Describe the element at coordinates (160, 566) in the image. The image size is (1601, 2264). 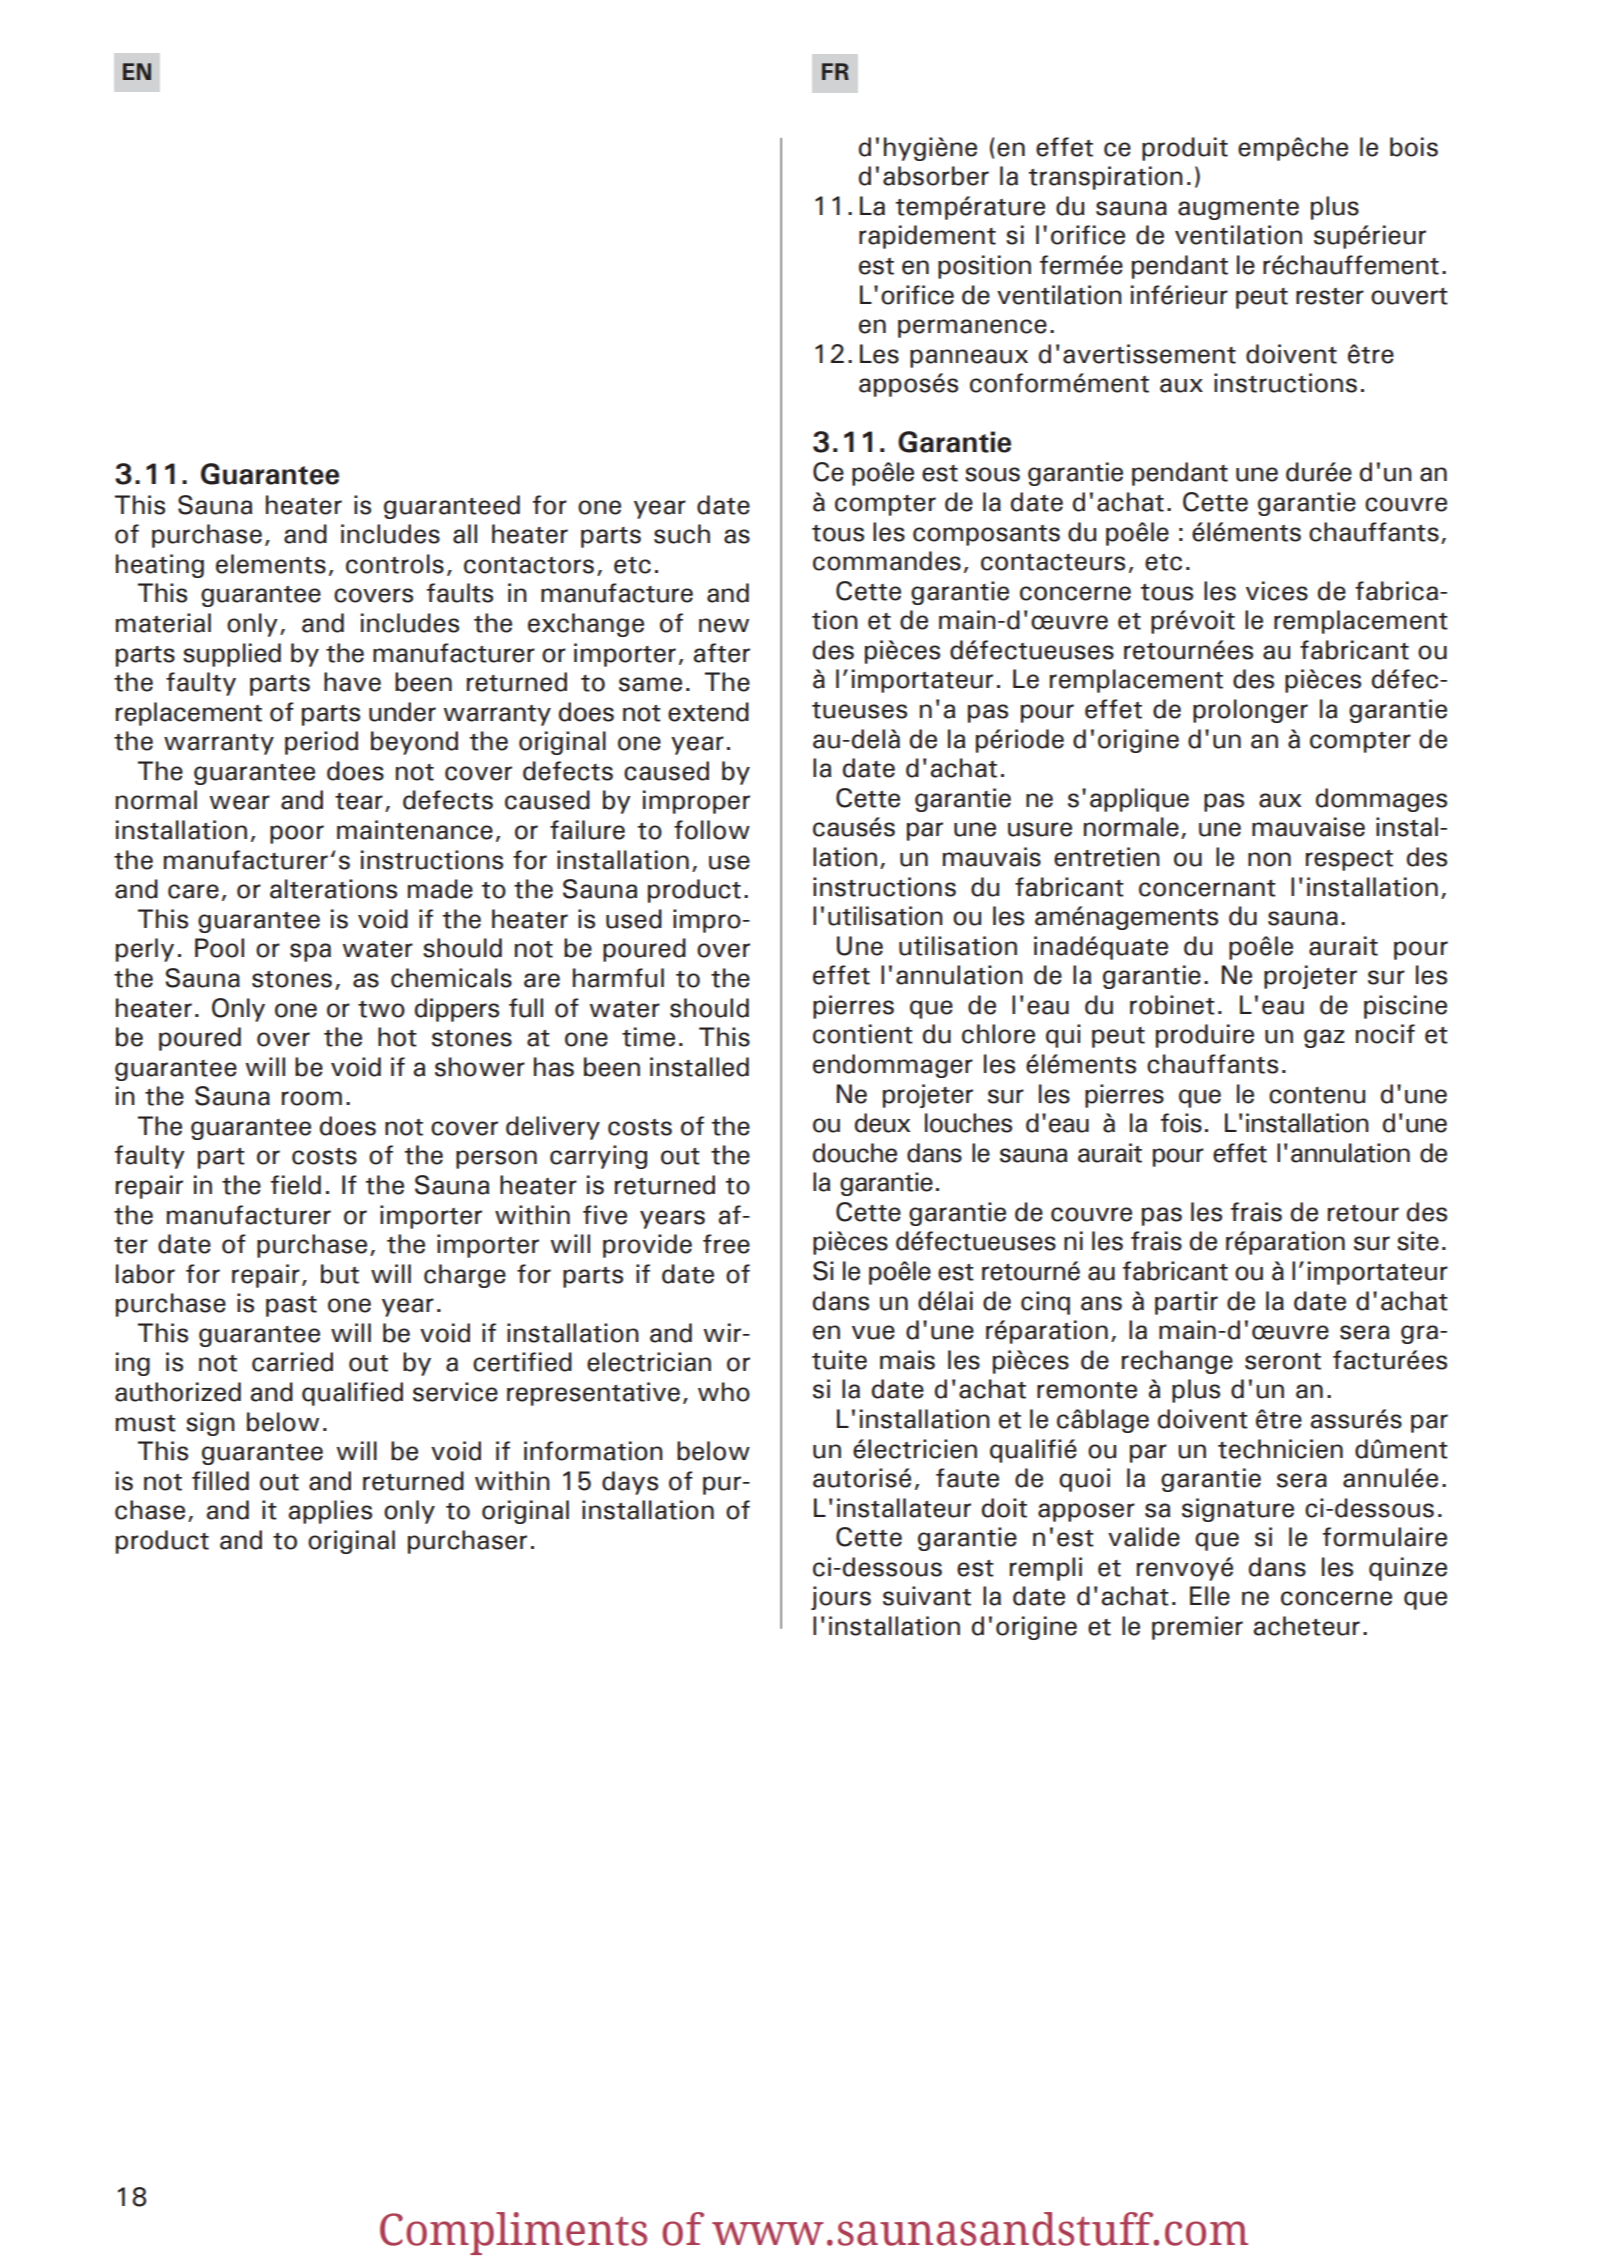
I see `heating` at that location.
